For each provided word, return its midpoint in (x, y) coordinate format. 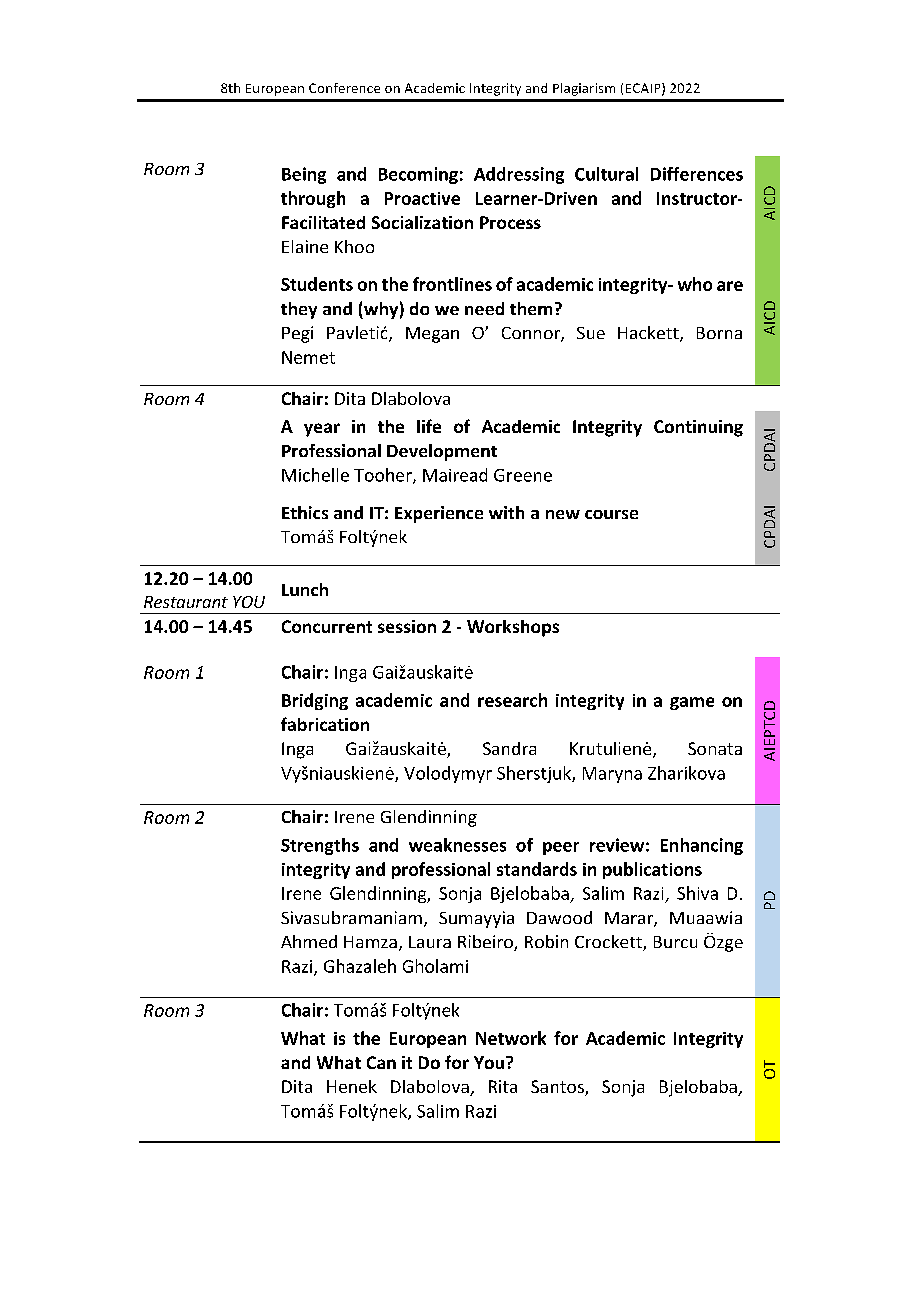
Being (304, 175)
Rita (503, 1086)
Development (442, 452)
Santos (558, 1088)
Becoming (418, 175)
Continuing (698, 428)
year (322, 430)
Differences (697, 174)
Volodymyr (448, 774)
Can (381, 1062)
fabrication (325, 724)
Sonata (715, 748)
